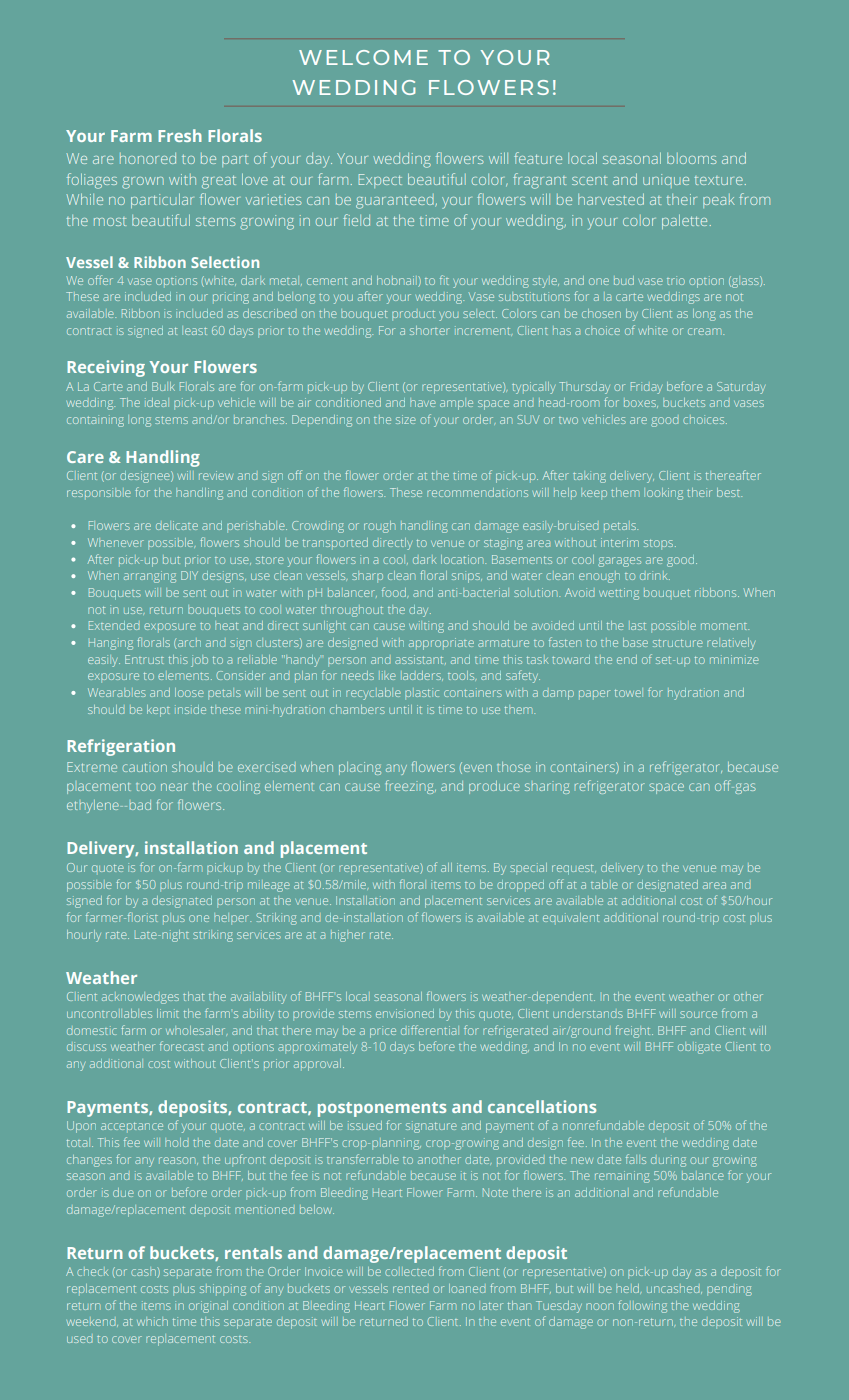  I want to click on towel, so click(629, 692).
